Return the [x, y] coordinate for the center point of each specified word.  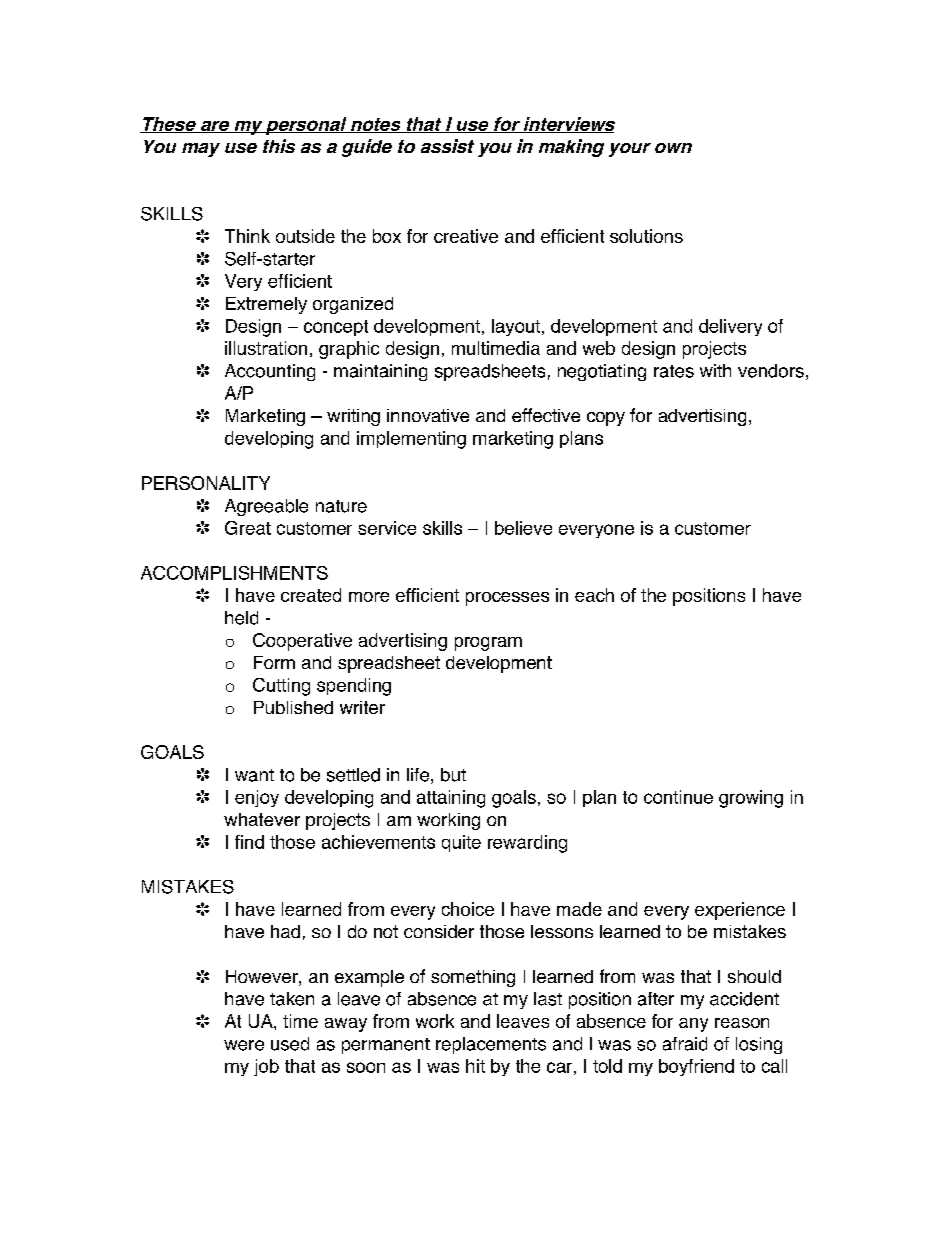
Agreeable [266, 507]
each [594, 595]
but [453, 775]
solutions [646, 236]
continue [678, 797]
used [290, 1044]
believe [523, 528]
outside [305, 236]
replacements [491, 1045]
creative [466, 236]
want [254, 775]
